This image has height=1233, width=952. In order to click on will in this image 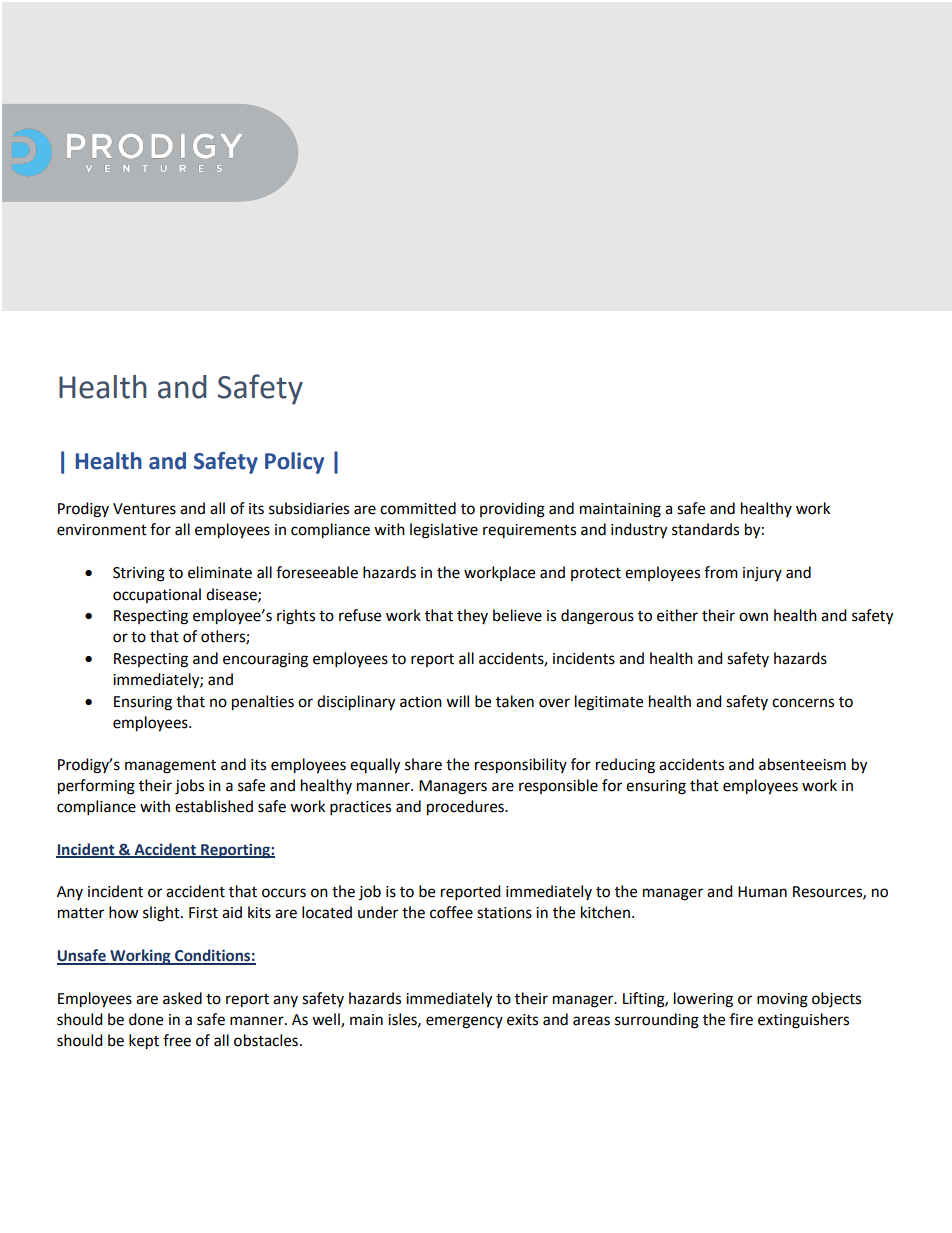, I will do `click(457, 701)`.
